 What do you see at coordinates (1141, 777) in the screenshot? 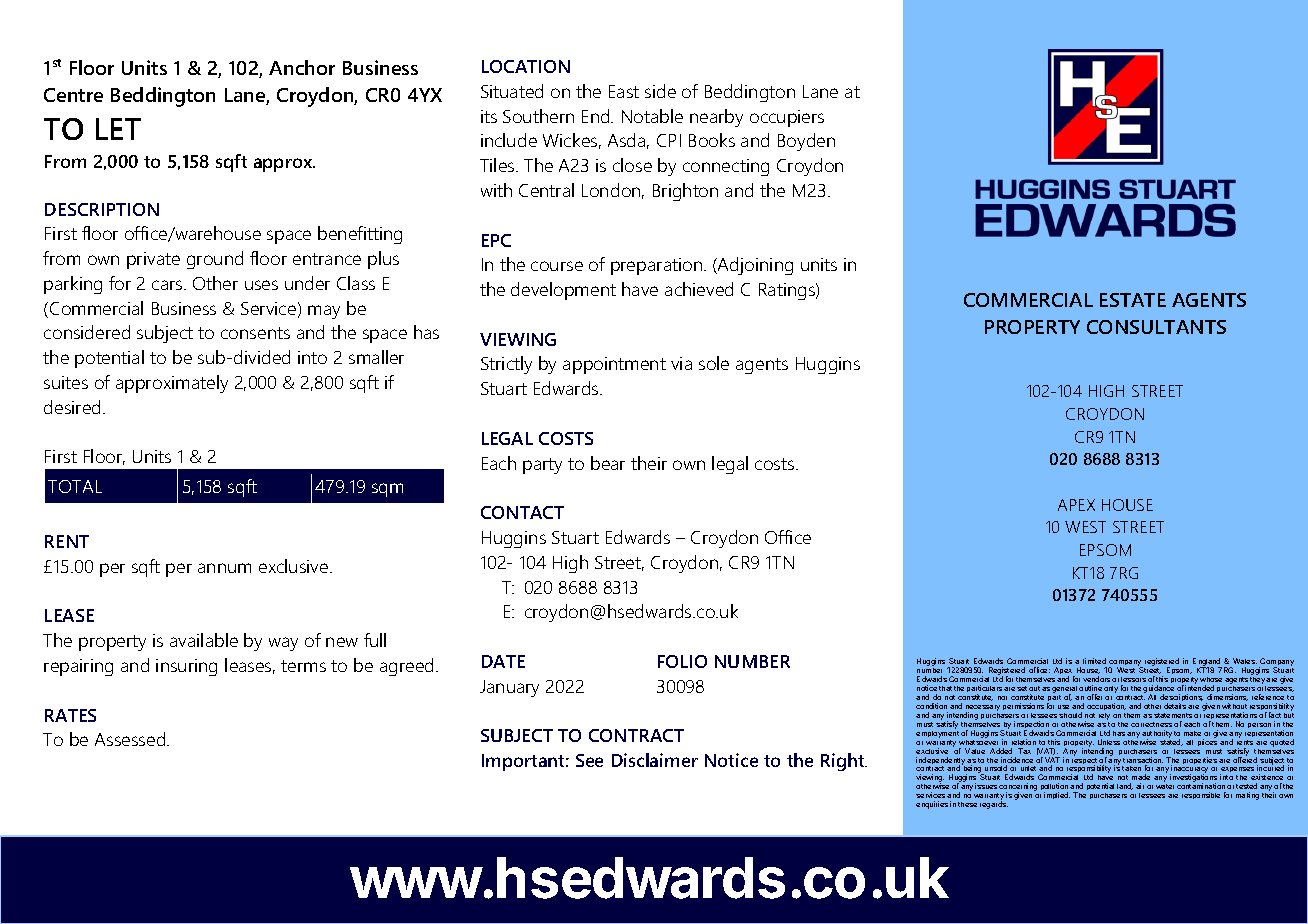
I see `made` at bounding box center [1141, 777].
